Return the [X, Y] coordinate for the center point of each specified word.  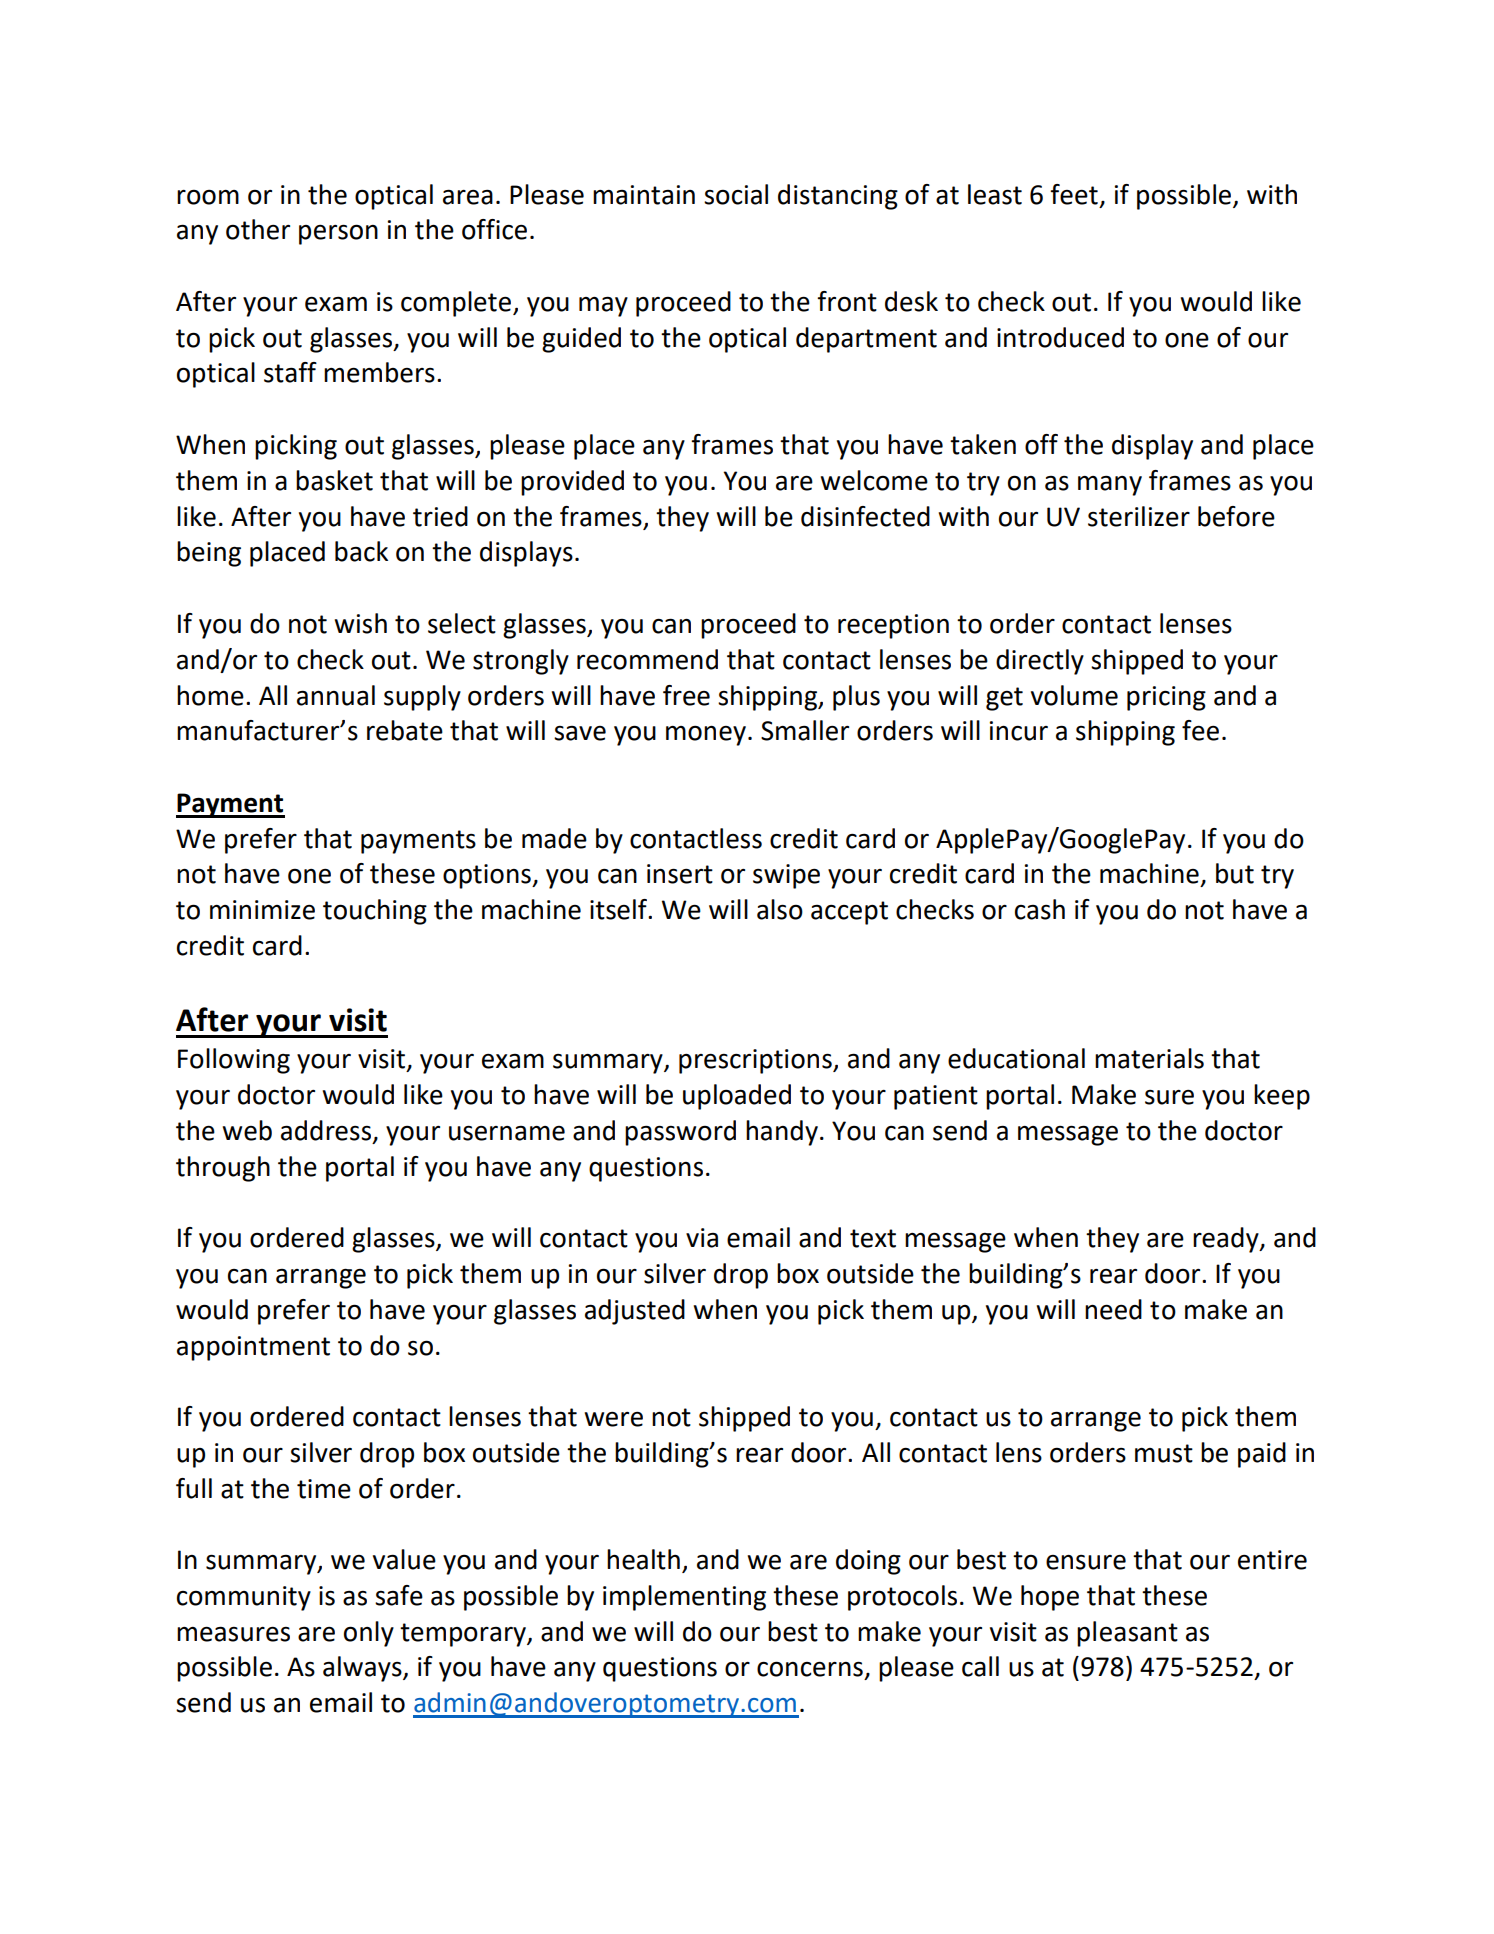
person [338, 234]
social [736, 194]
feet [1074, 194]
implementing [684, 1598]
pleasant [1127, 1634]
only [369, 1634]
